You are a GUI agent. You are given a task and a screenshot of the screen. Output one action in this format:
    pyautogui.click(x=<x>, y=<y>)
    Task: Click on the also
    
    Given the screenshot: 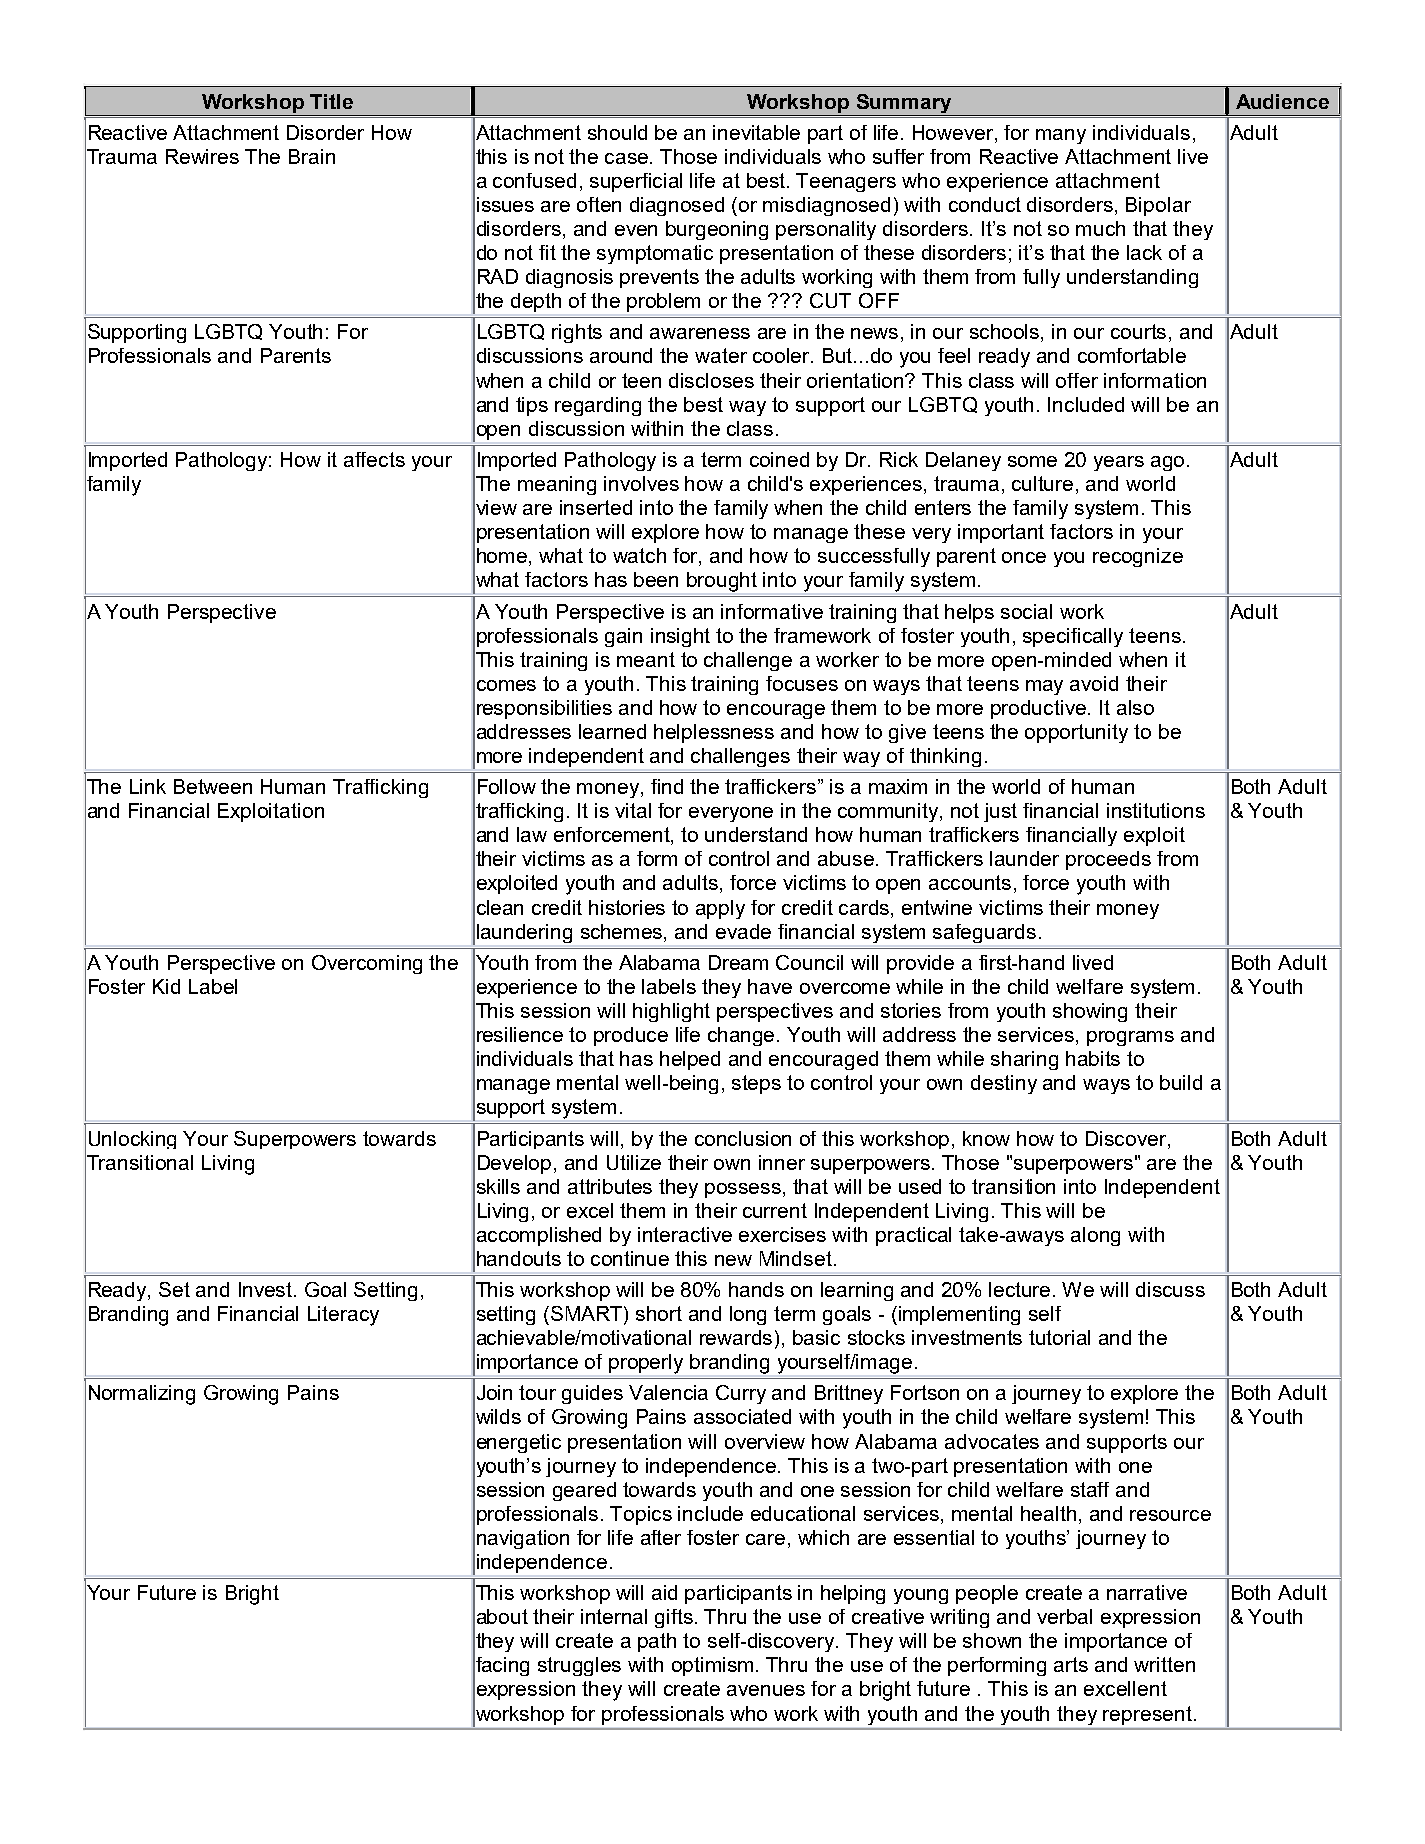 What is the action you would take?
    pyautogui.click(x=1135, y=707)
